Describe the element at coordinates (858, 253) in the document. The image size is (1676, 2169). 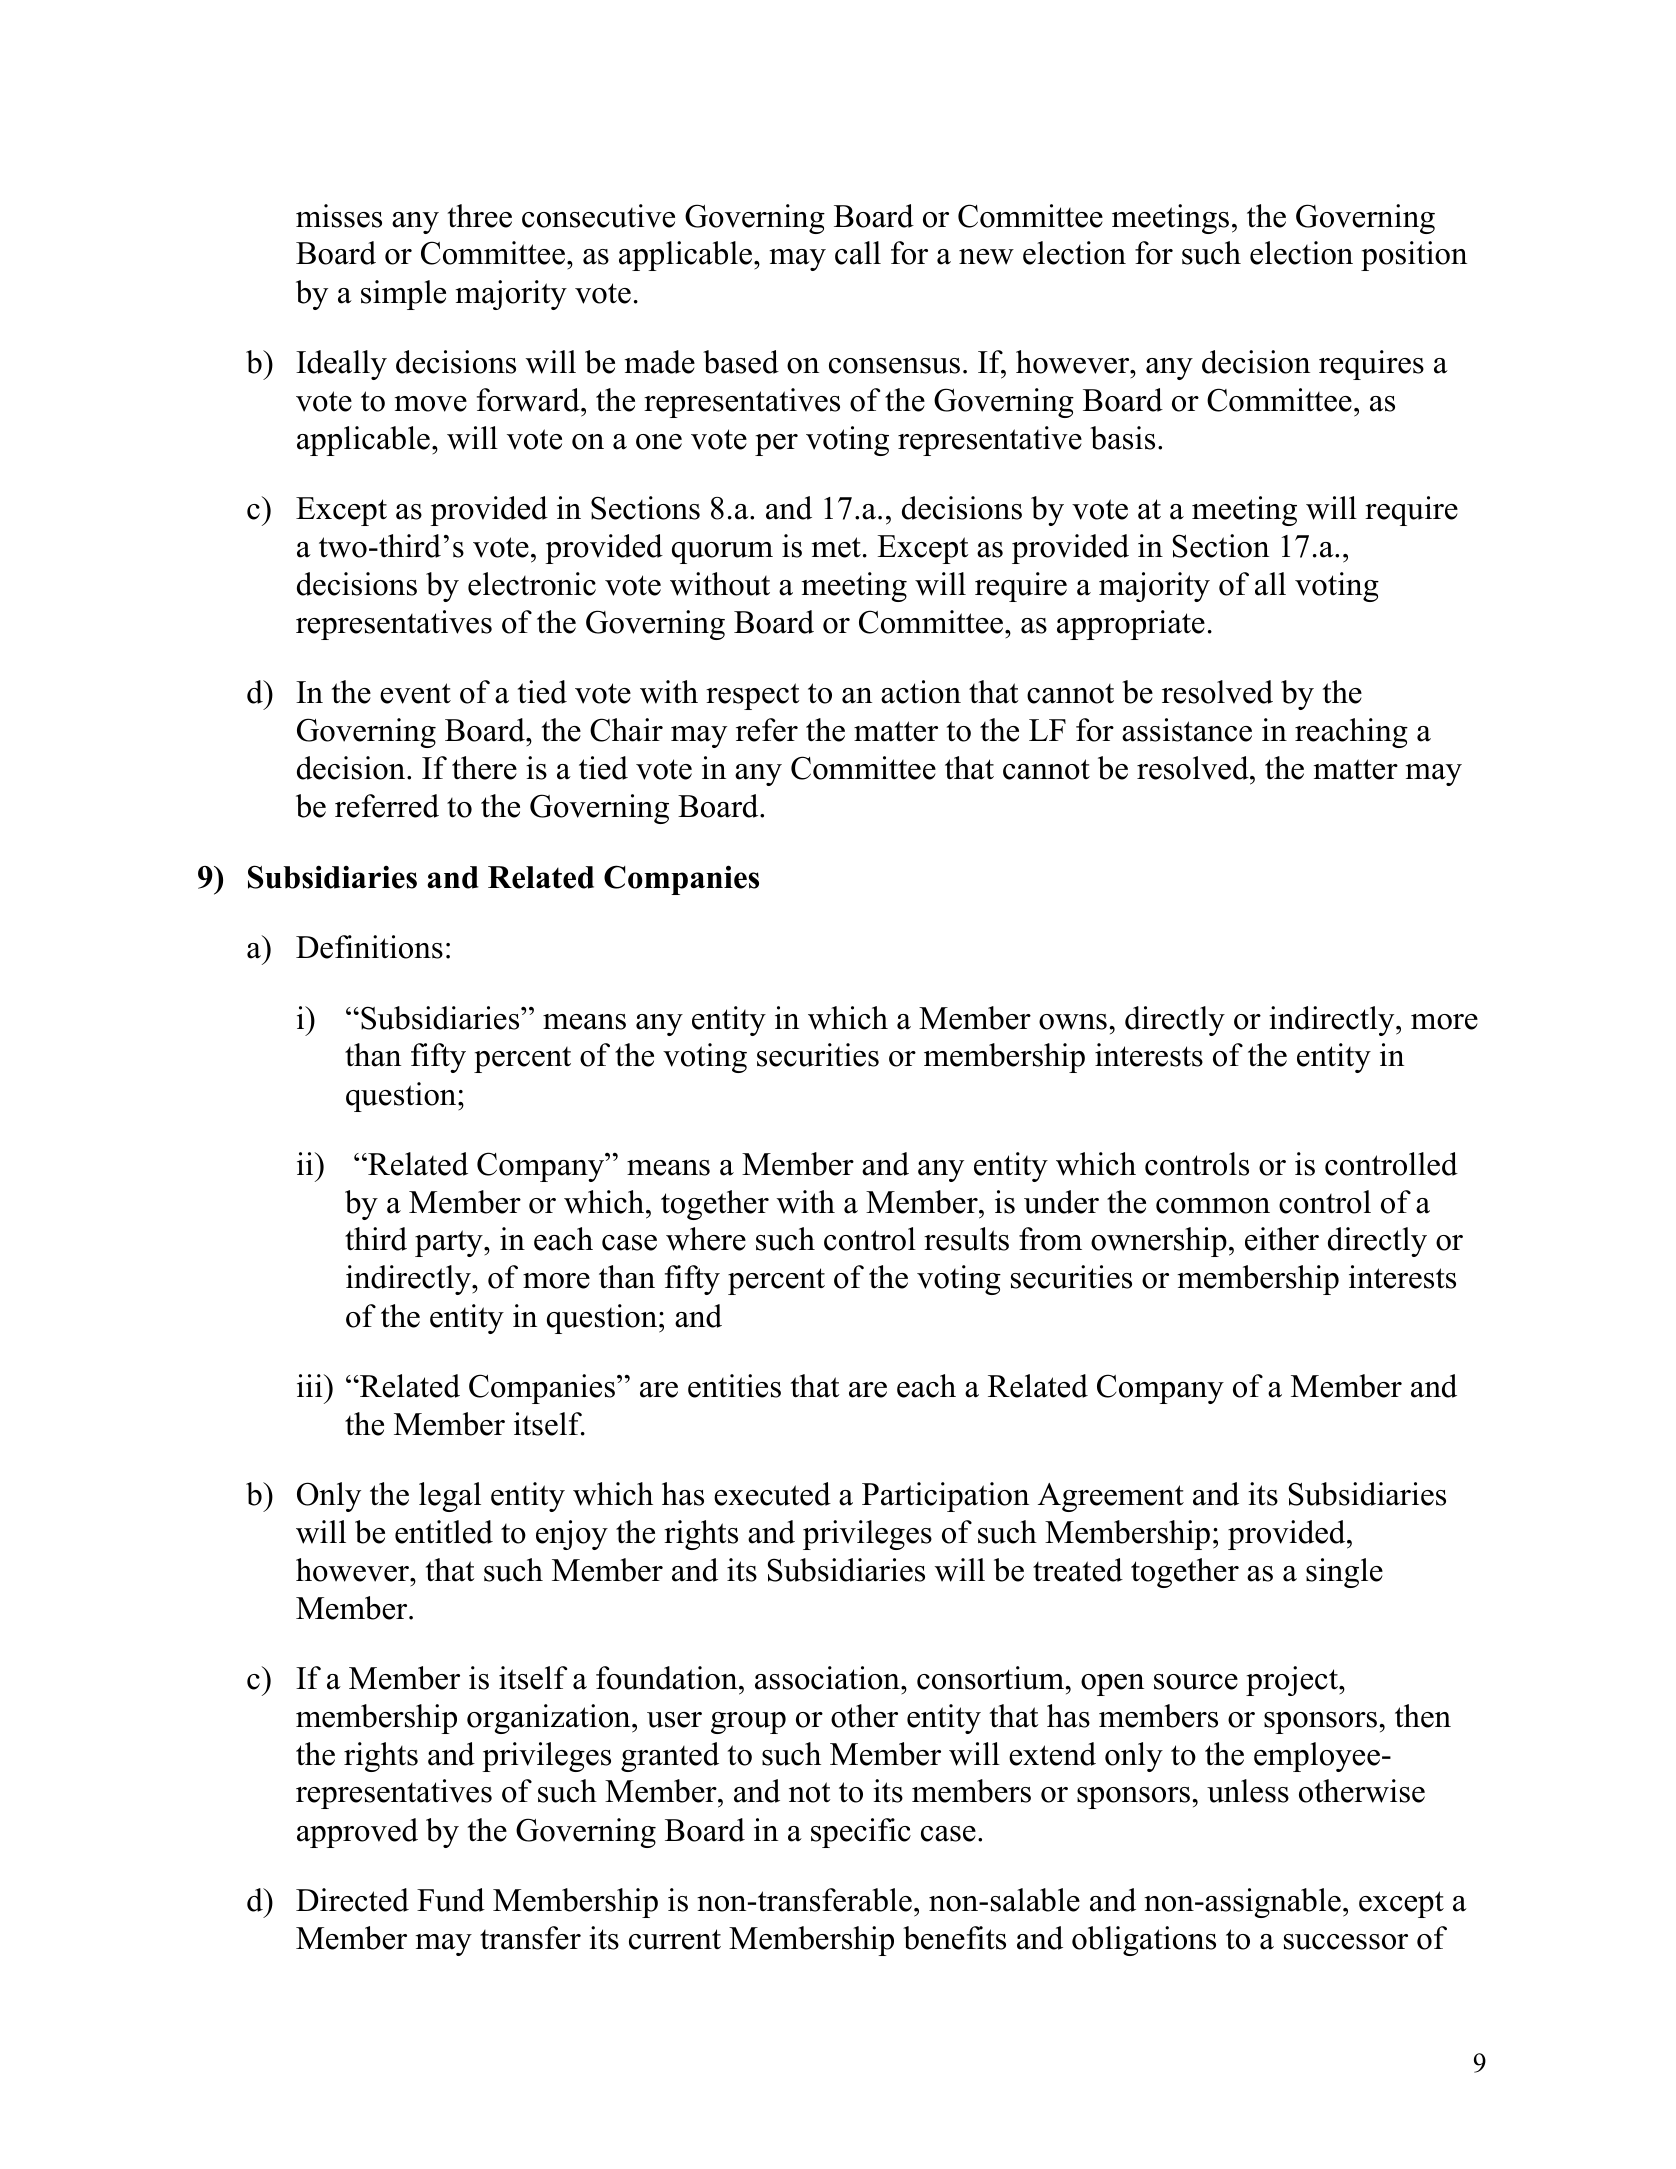
I see `call` at that location.
